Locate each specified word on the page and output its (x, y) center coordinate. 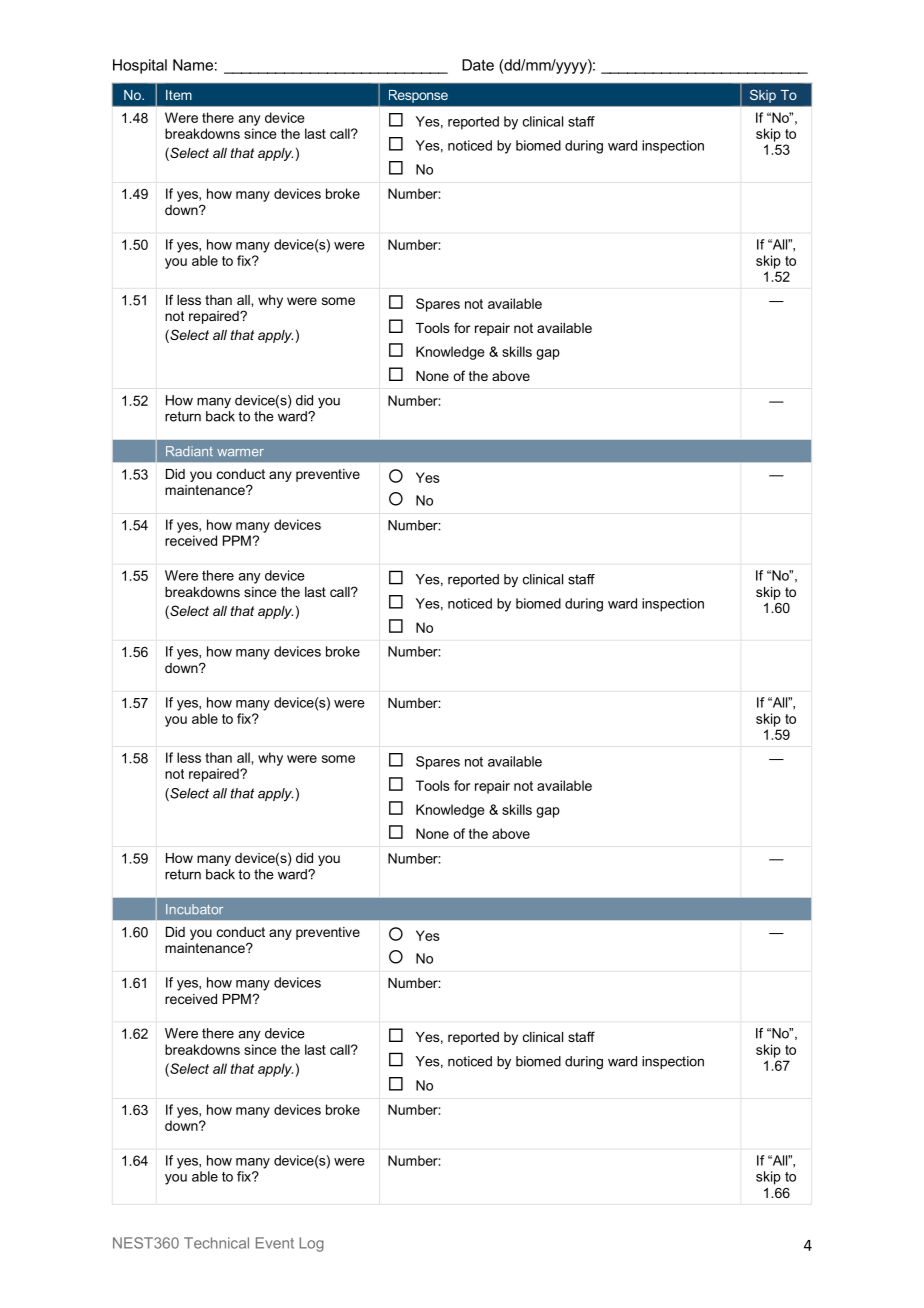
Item (179, 95)
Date (478, 65)
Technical (216, 1243)
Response (418, 96)
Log (311, 1244)
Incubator (194, 909)
